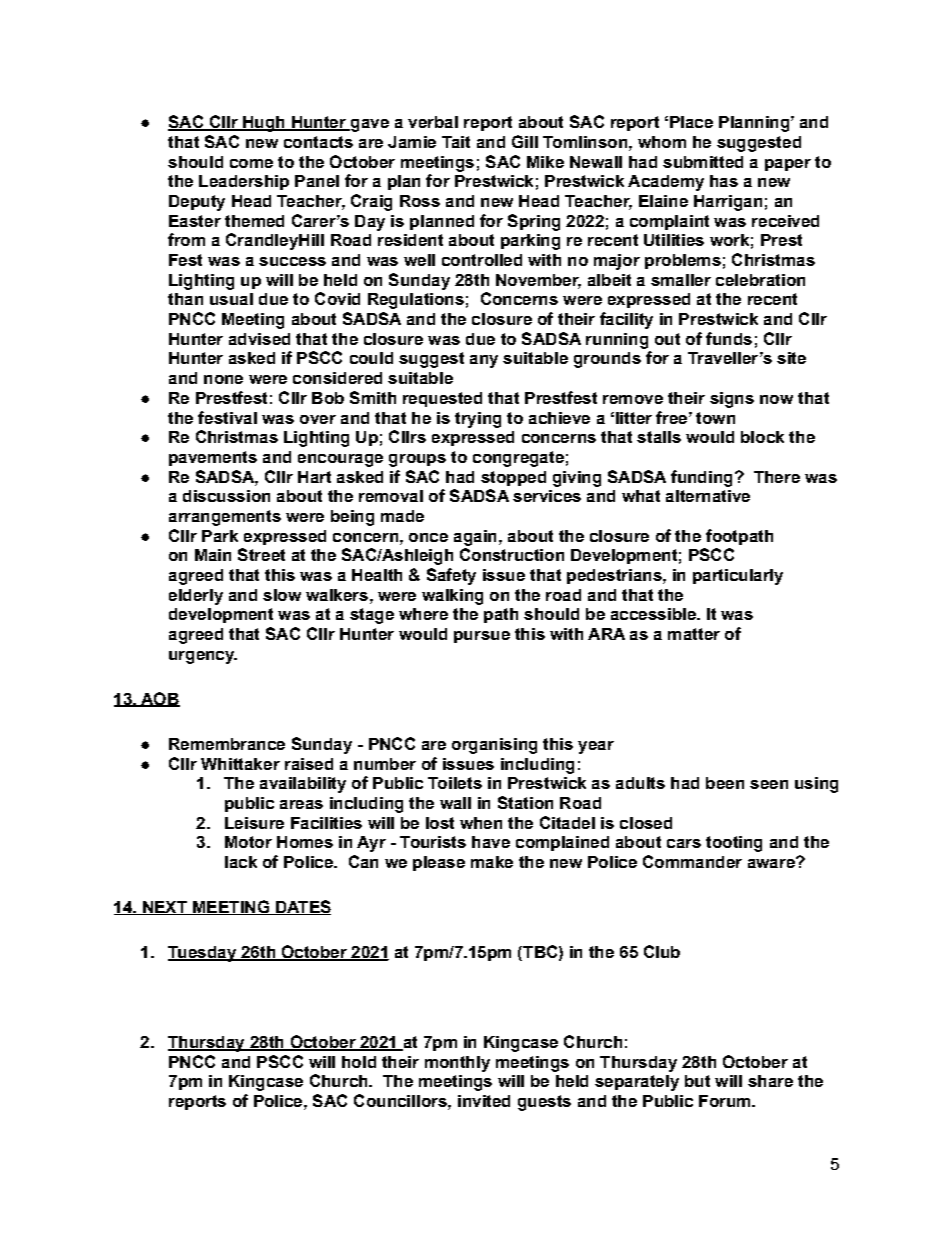 The image size is (952, 1233). What do you see at coordinates (456, 142) in the screenshot?
I see `Tait` at bounding box center [456, 142].
